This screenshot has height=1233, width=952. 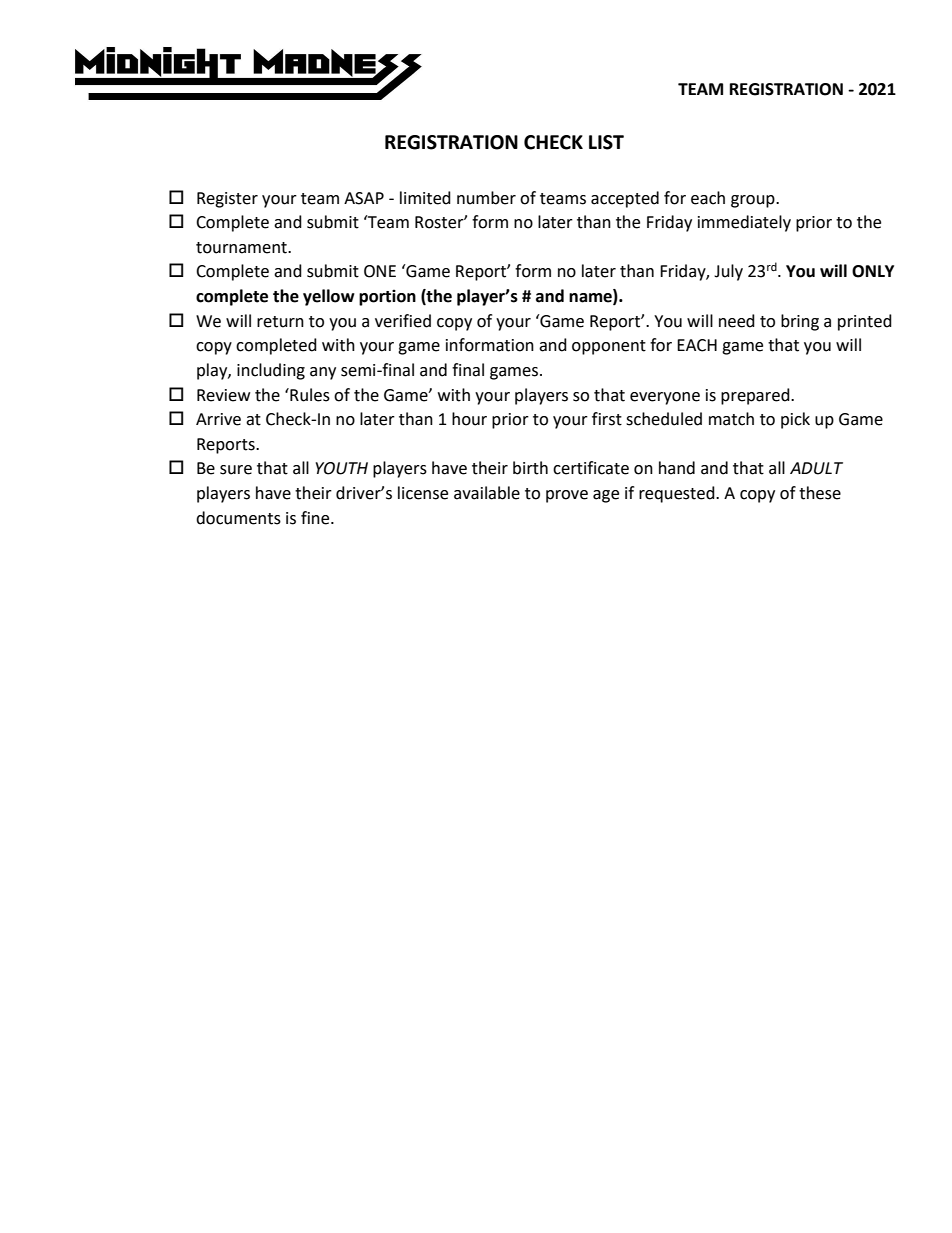 What do you see at coordinates (820, 493) in the screenshot?
I see `these` at bounding box center [820, 493].
